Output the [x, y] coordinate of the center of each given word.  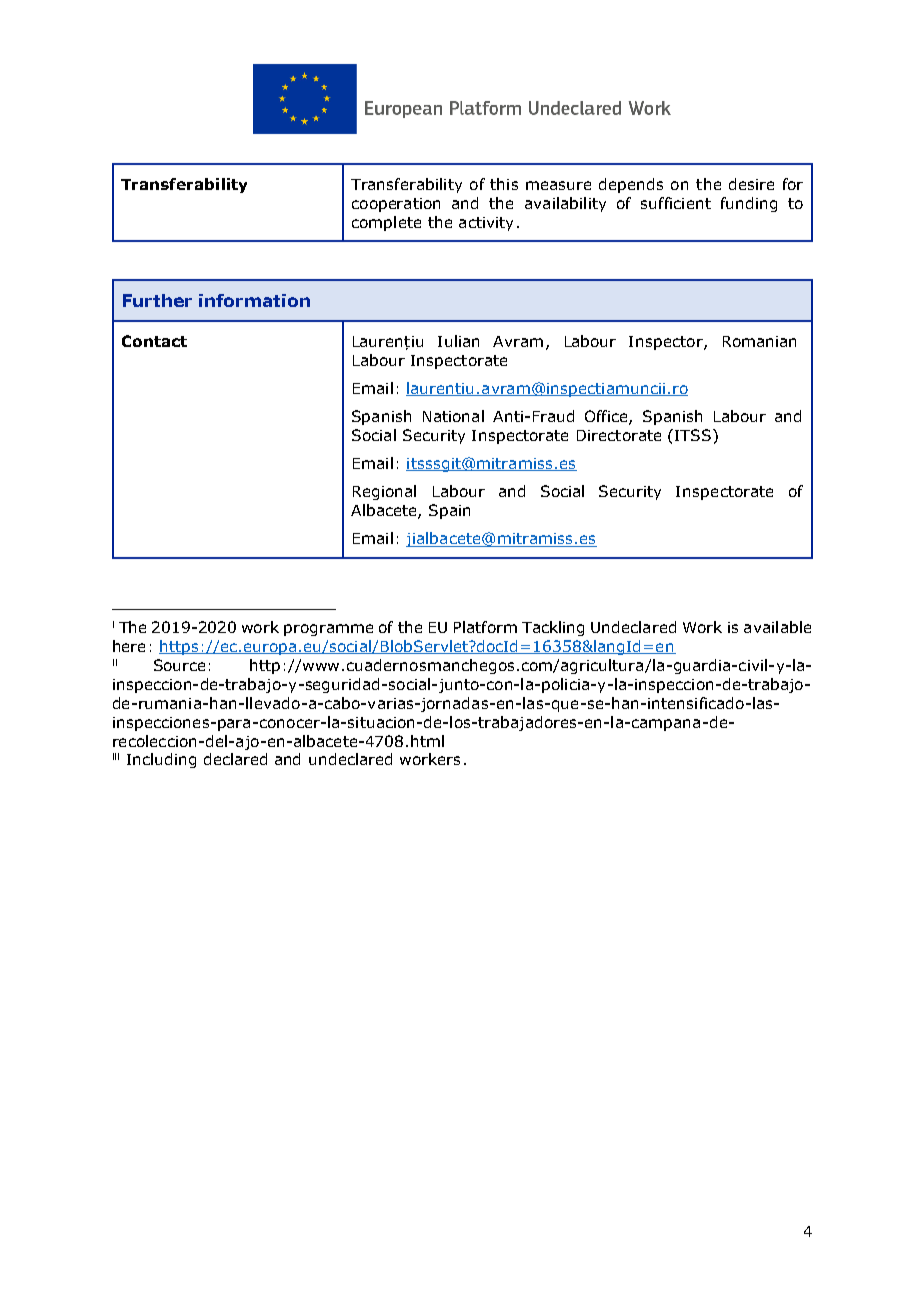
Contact [154, 341]
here [129, 646]
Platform [485, 627]
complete [386, 223]
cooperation [396, 205]
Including [161, 760]
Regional [384, 492]
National [453, 416]
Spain [449, 511]
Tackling [553, 628]
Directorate [619, 435]
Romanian [759, 341]
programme [328, 630]
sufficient [676, 203]
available [777, 627]
